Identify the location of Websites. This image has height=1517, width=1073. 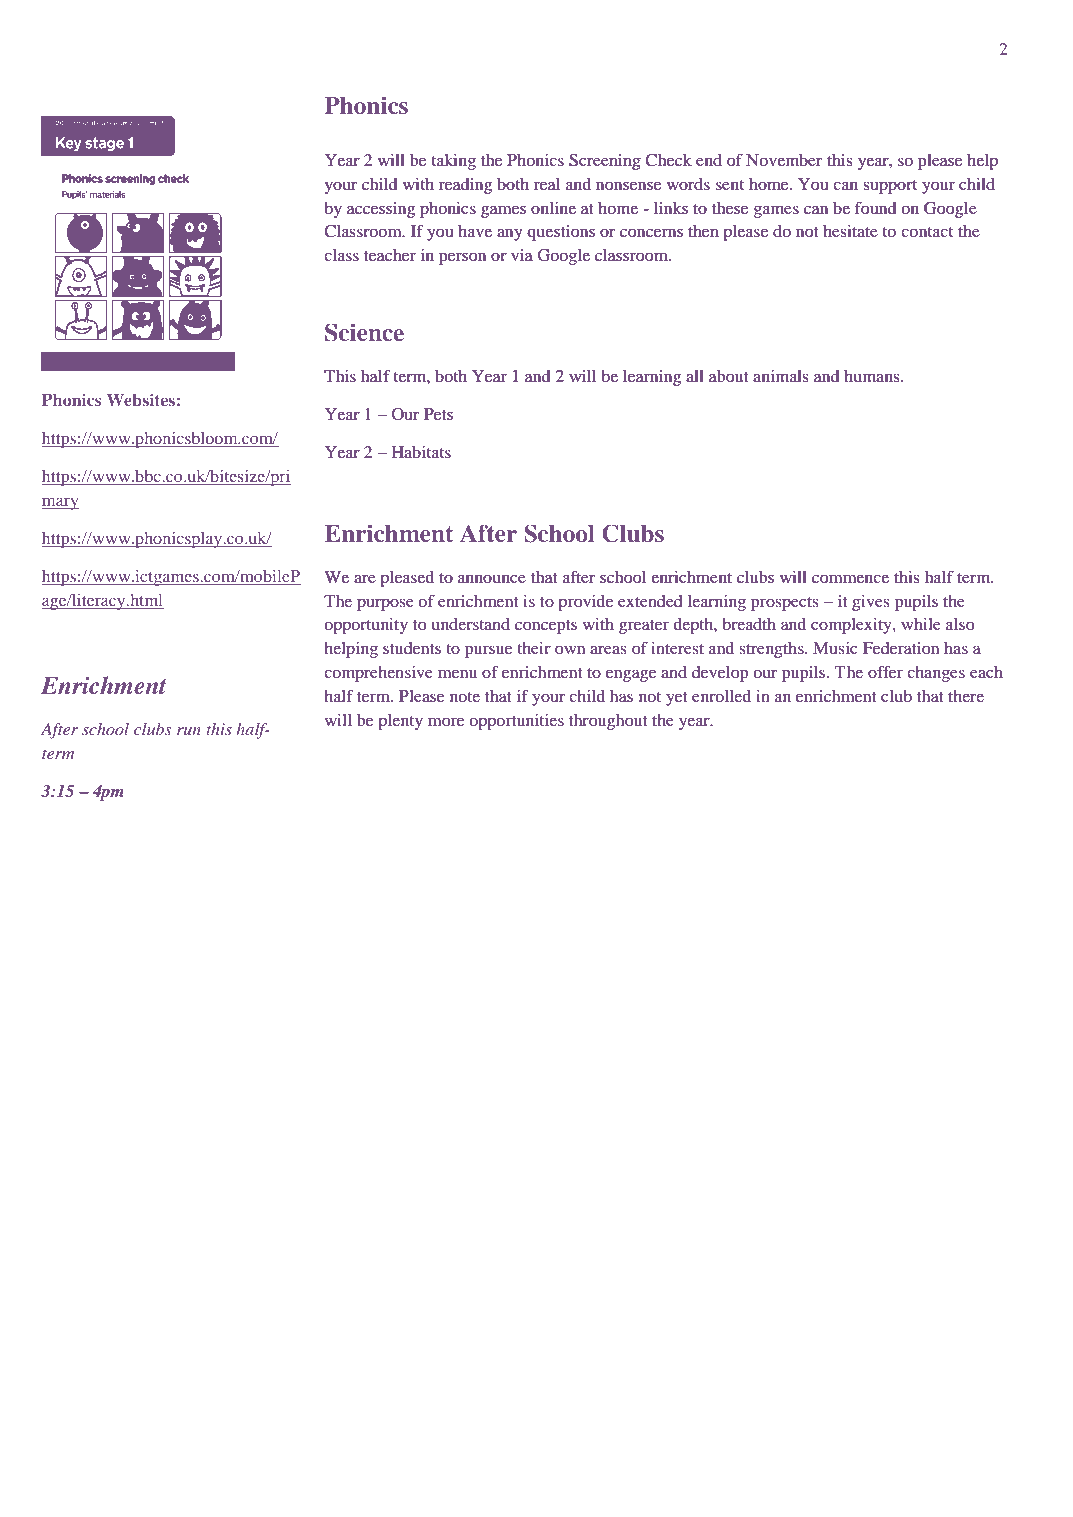
(141, 400).
